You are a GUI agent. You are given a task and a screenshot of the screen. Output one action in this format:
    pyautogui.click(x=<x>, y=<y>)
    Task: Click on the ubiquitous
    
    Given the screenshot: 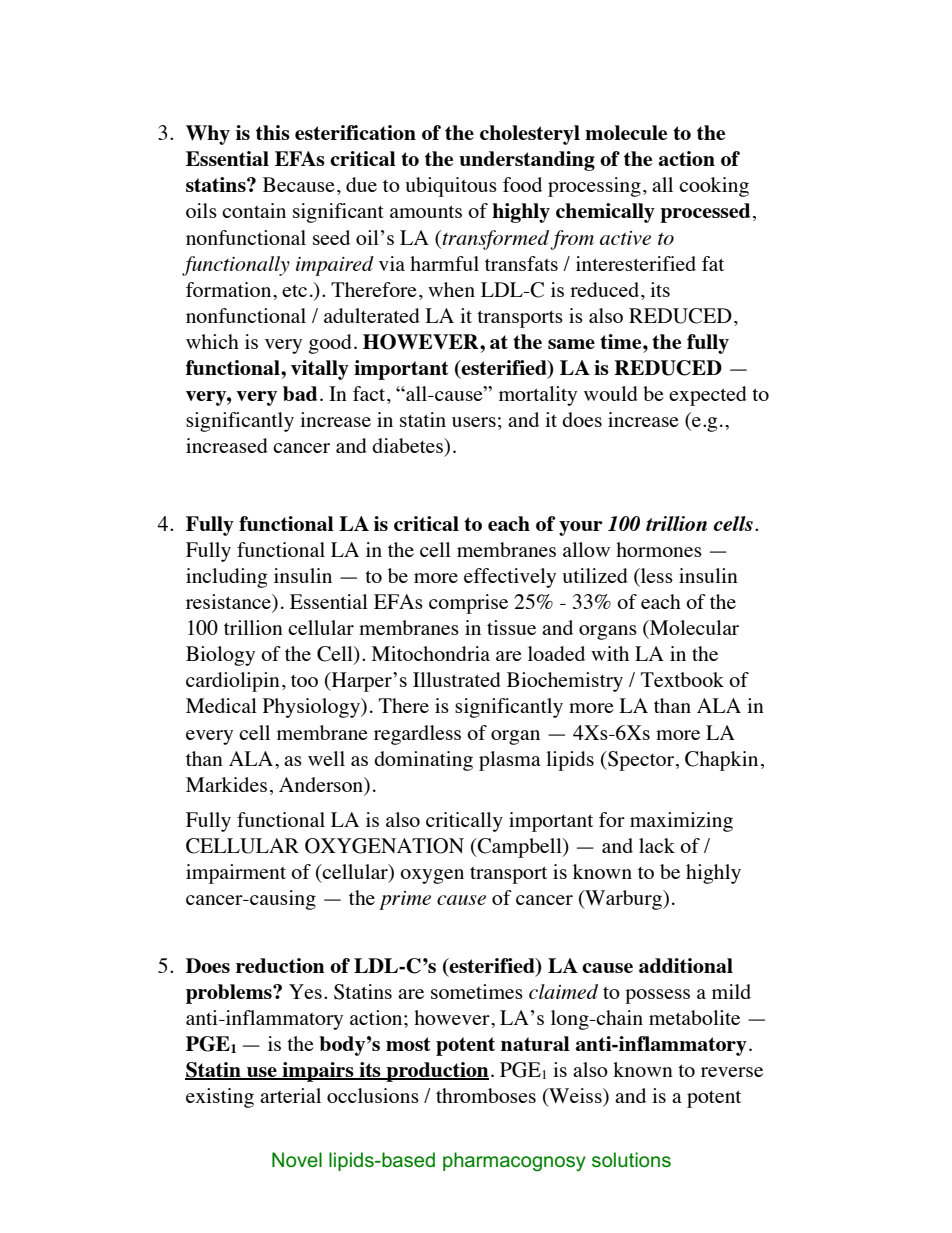 What is the action you would take?
    pyautogui.click(x=451, y=187)
